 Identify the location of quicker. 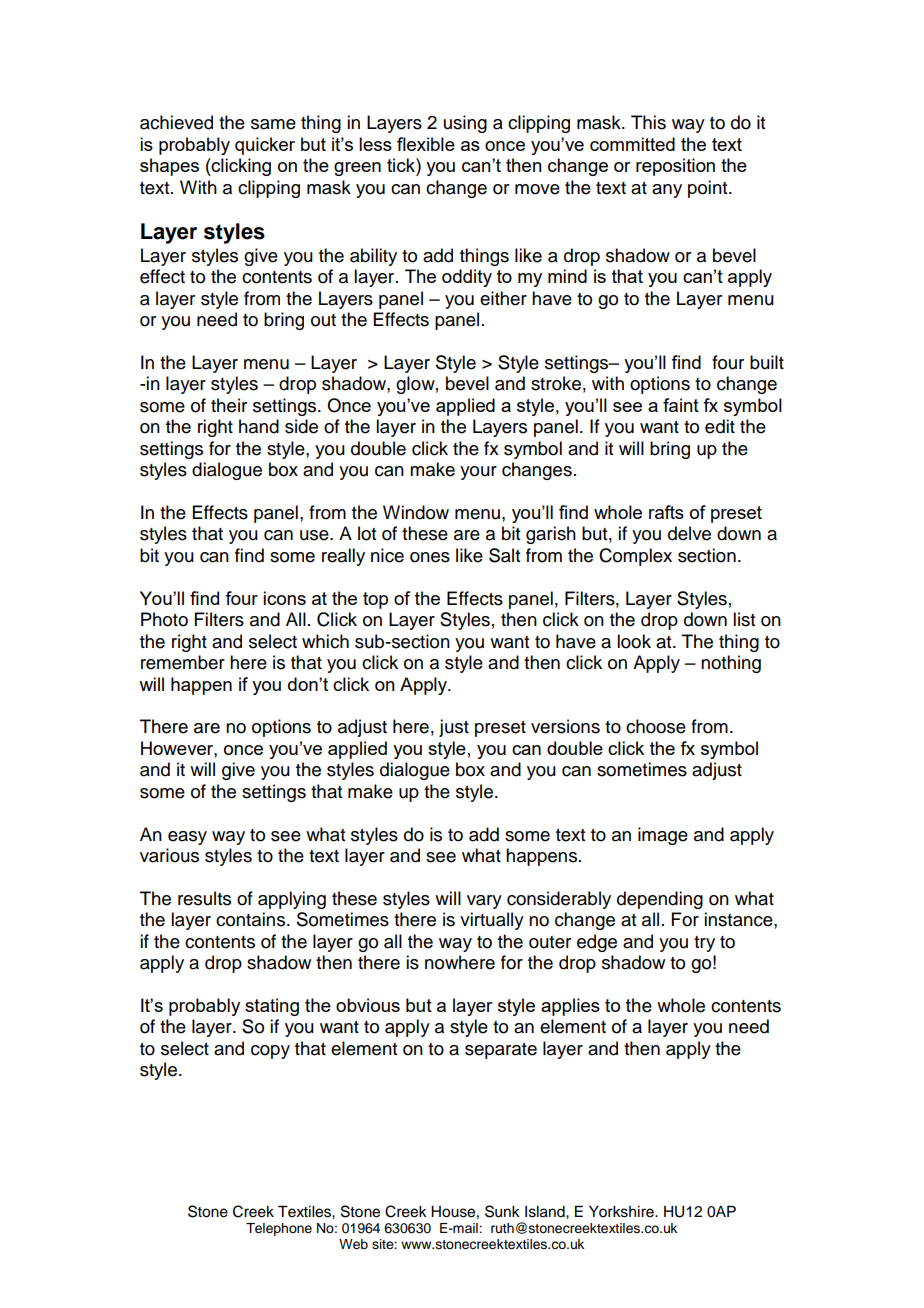
(265, 146).
